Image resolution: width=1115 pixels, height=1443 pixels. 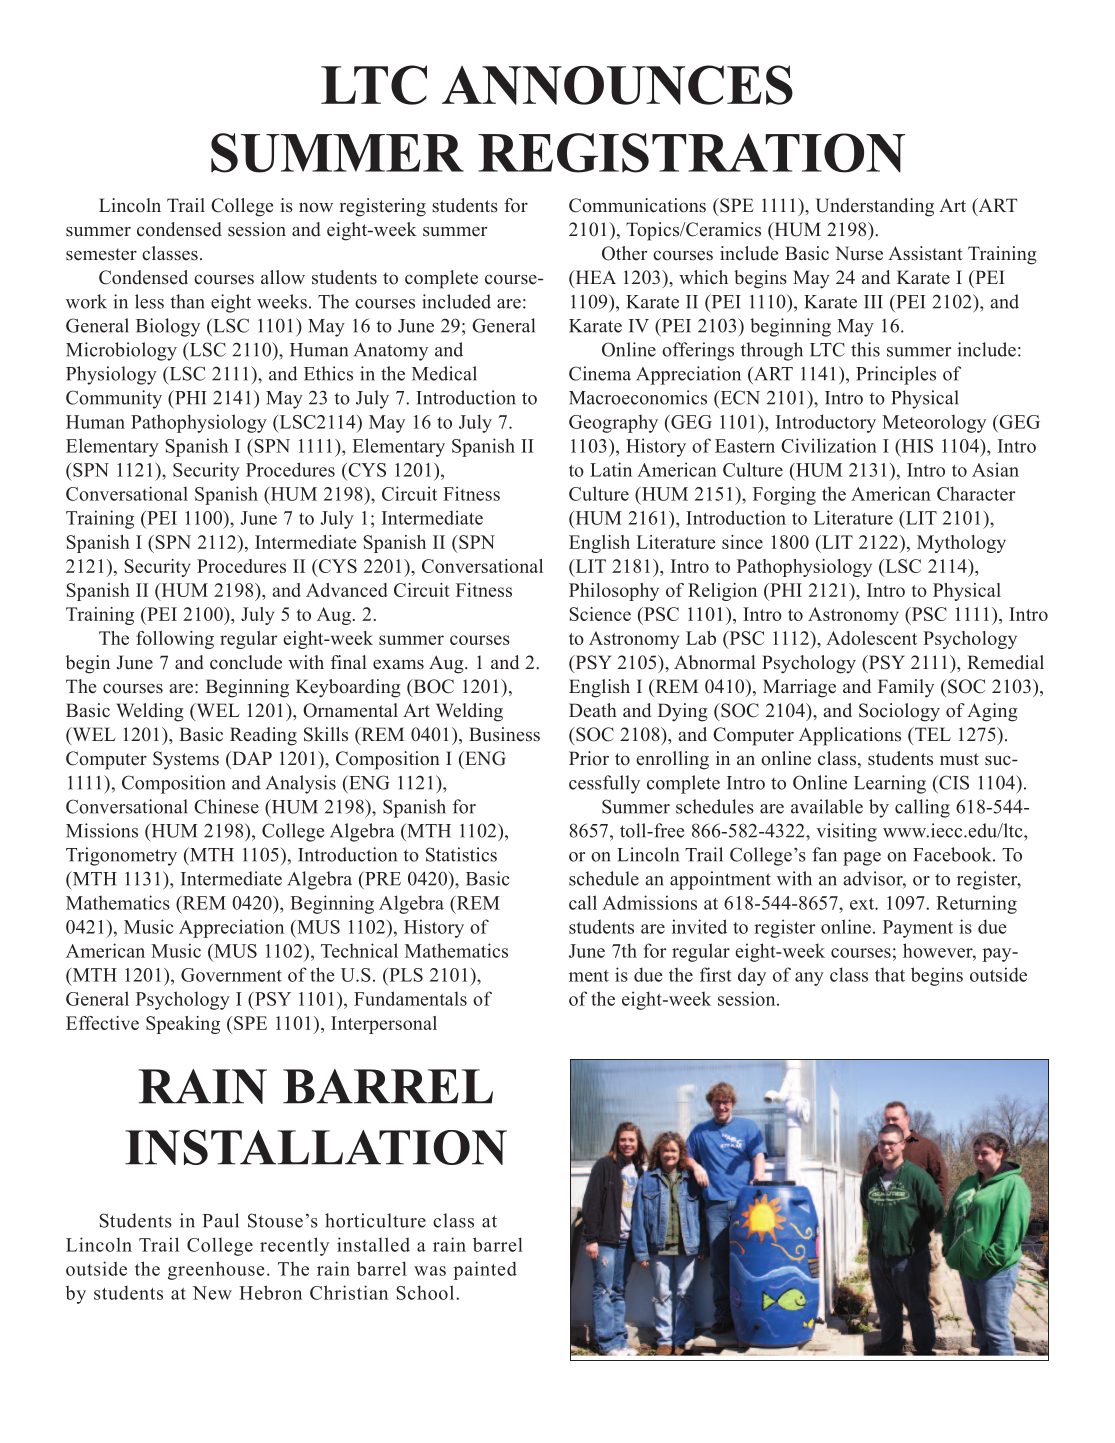 What do you see at coordinates (862, 859) in the page?
I see `page` at bounding box center [862, 859].
